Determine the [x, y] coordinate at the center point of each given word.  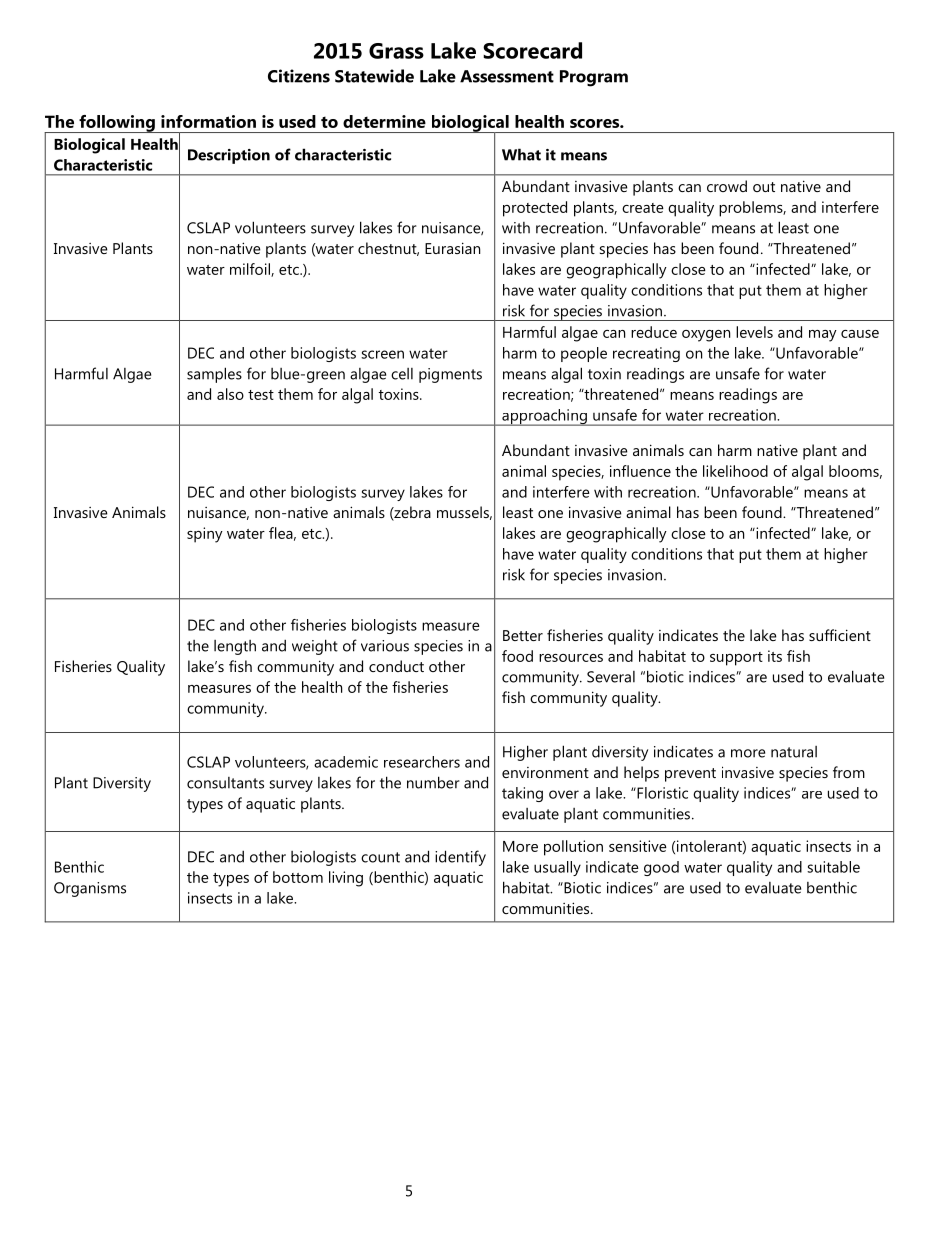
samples [214, 375]
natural [794, 752]
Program [594, 78]
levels [754, 332]
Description [229, 156]
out [764, 187]
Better [523, 635]
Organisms [90, 889]
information [208, 121]
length [235, 647]
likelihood [735, 471]
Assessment [507, 76]
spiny [205, 535]
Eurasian [452, 248]
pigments [450, 375]
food [517, 656]
